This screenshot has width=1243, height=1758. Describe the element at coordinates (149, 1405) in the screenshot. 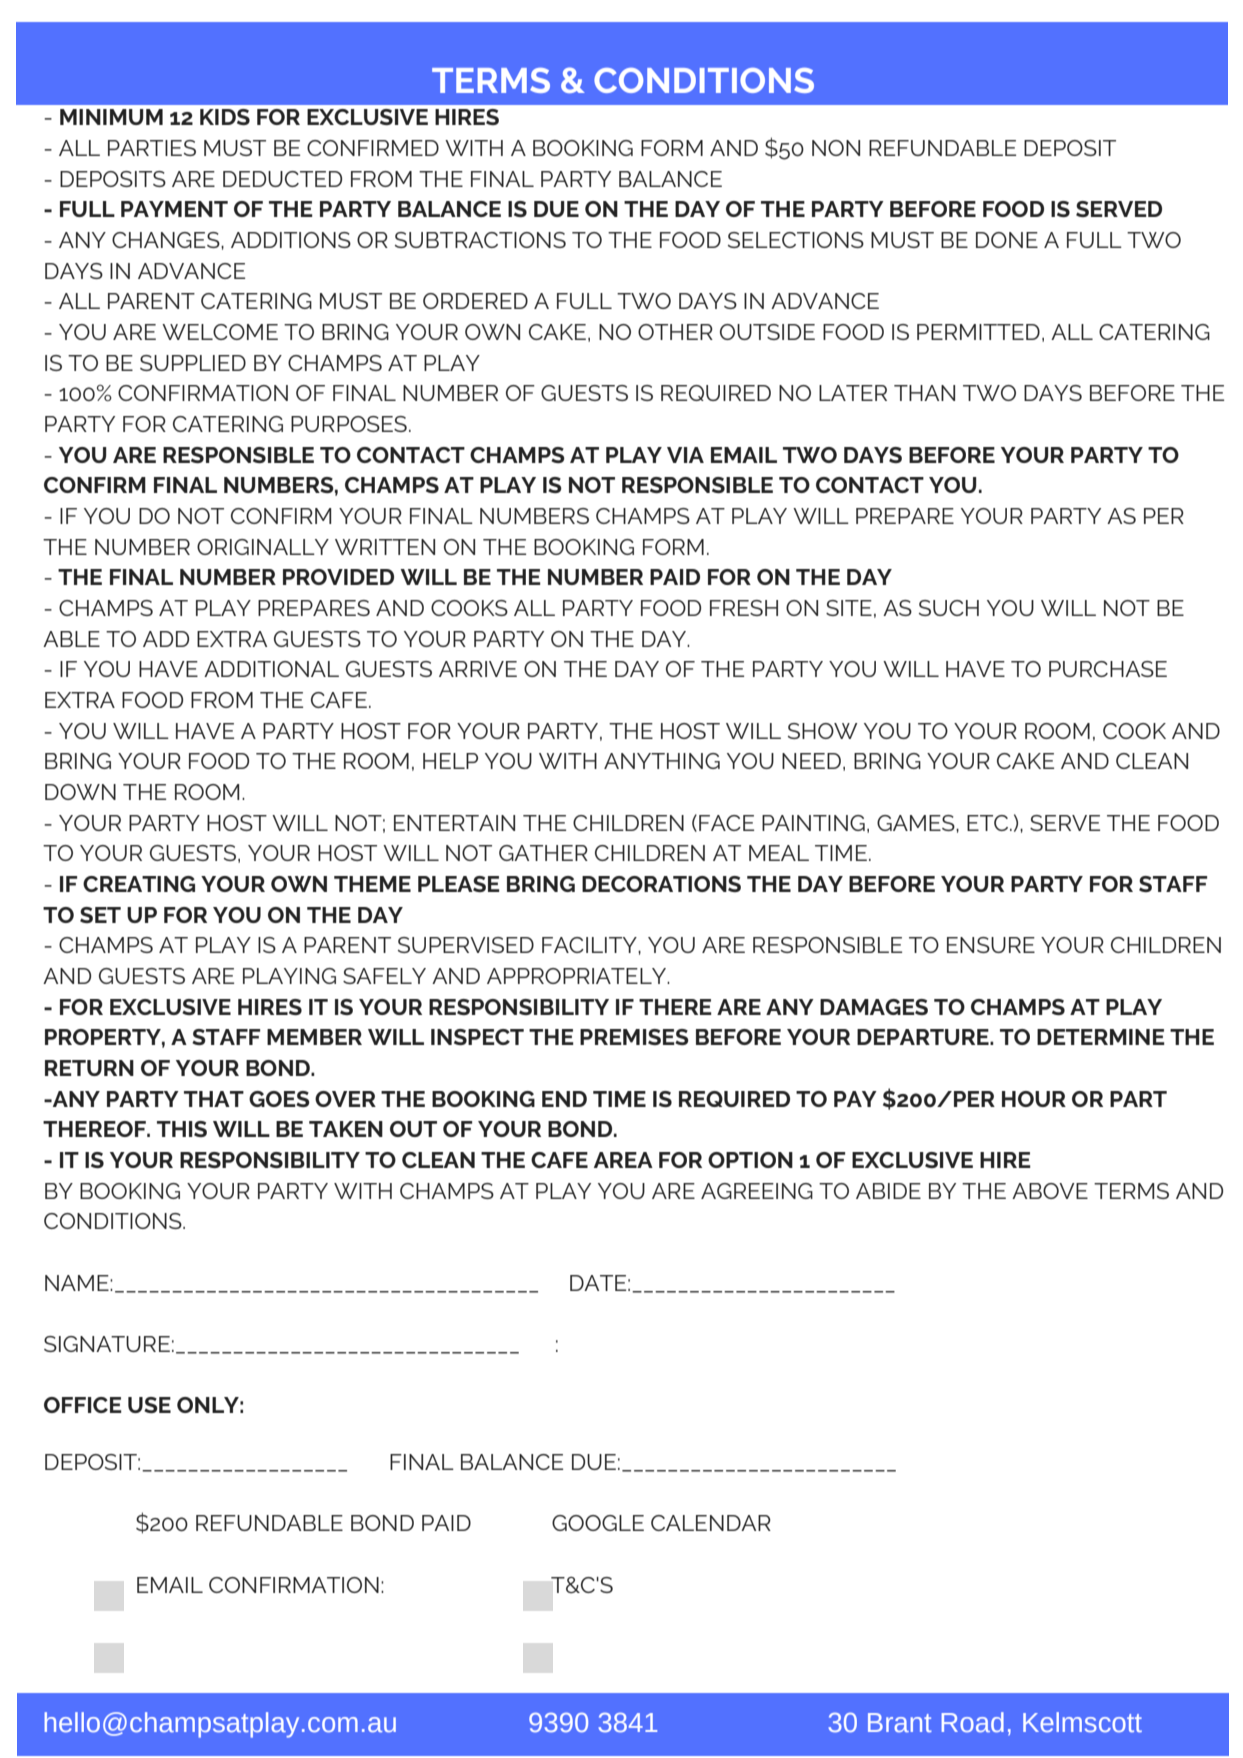

I see `USE` at that location.
